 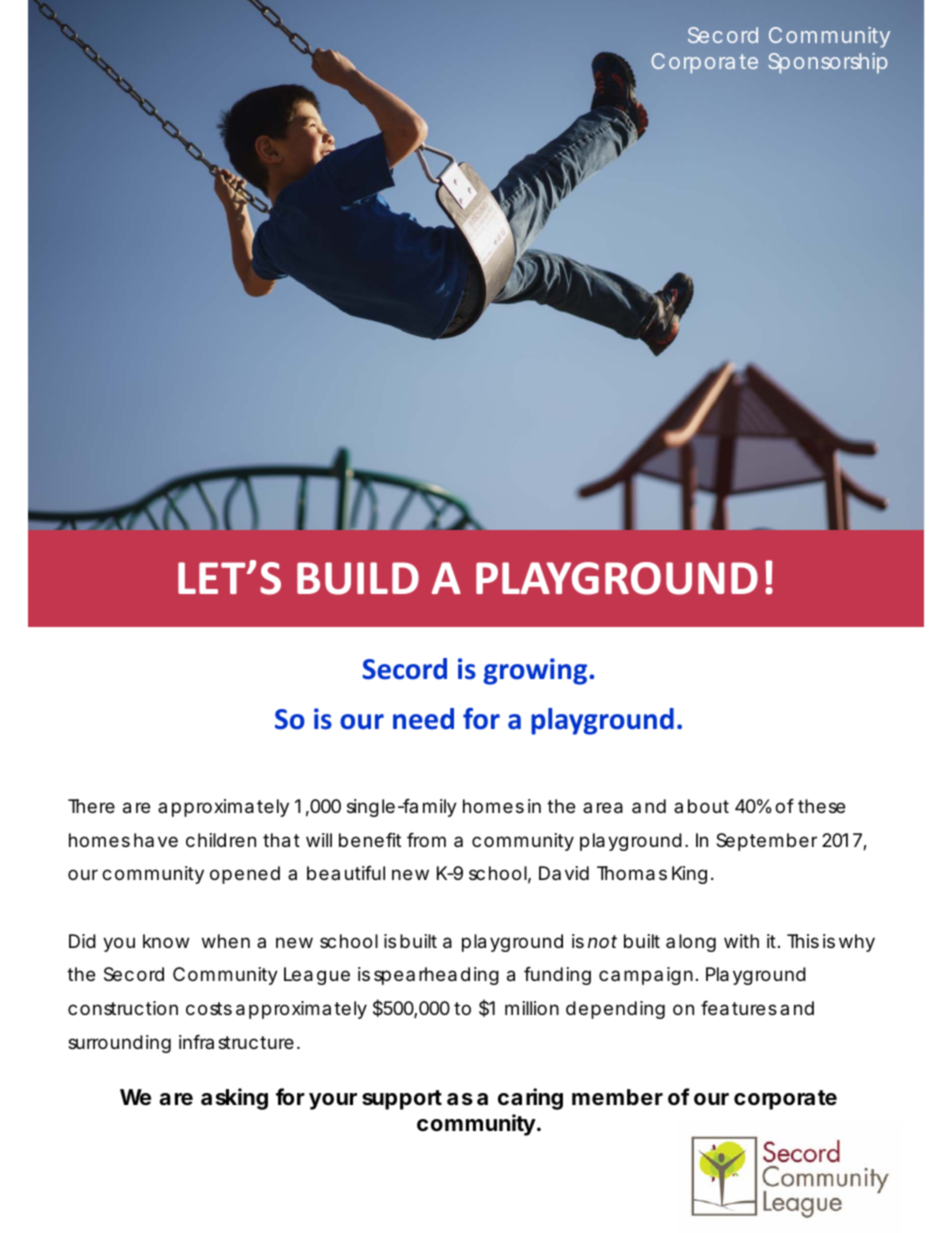 I want to click on surrounding, so click(x=119, y=1044).
